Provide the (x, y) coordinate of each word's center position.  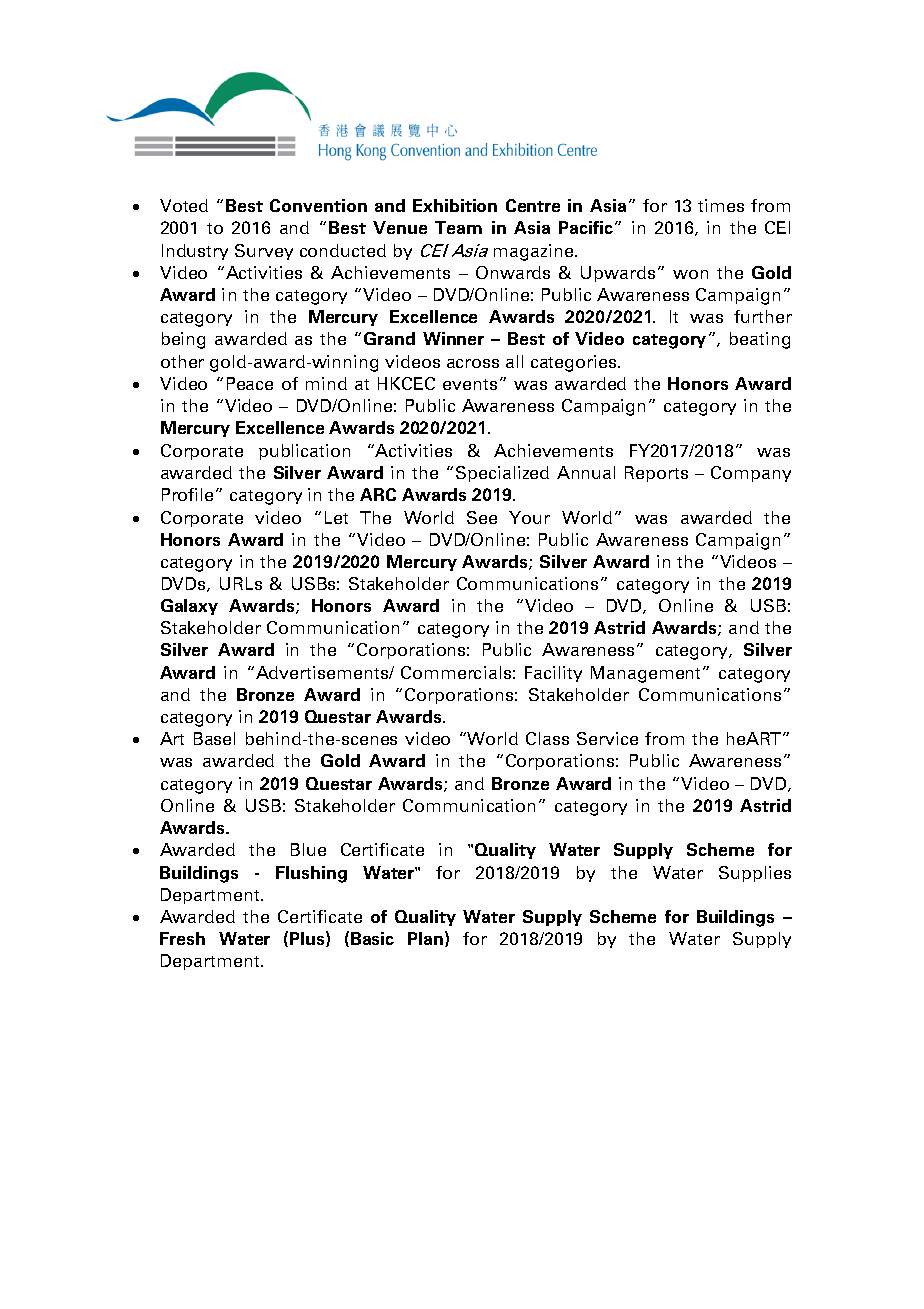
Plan (425, 938)
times (721, 205)
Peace (250, 383)
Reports (656, 474)
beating (760, 340)
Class (547, 738)
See (482, 517)
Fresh (182, 938)
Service (607, 738)
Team (458, 227)
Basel (214, 738)
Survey (264, 252)
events (470, 384)
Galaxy (189, 607)
